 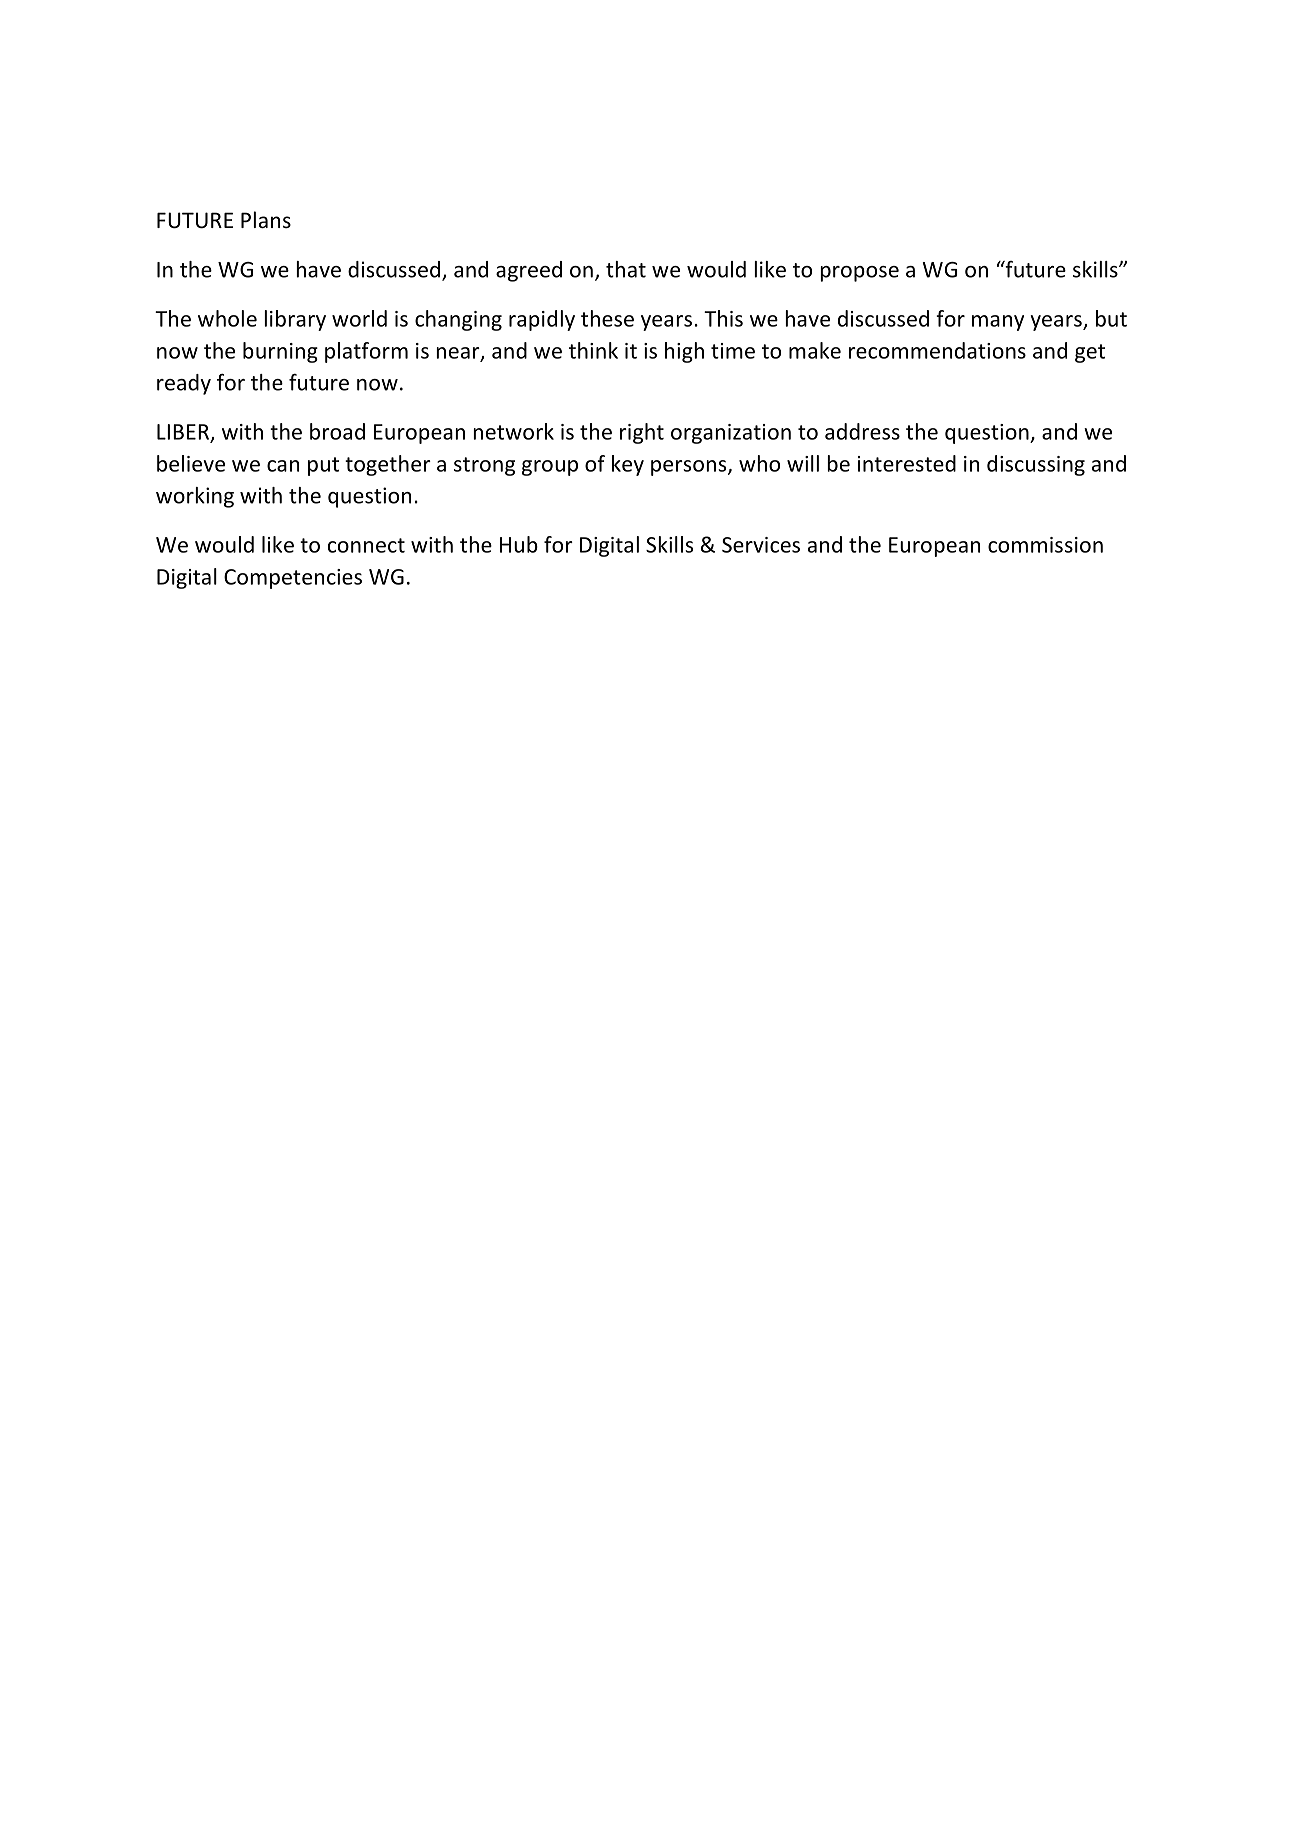 I want to click on that, so click(x=626, y=269).
